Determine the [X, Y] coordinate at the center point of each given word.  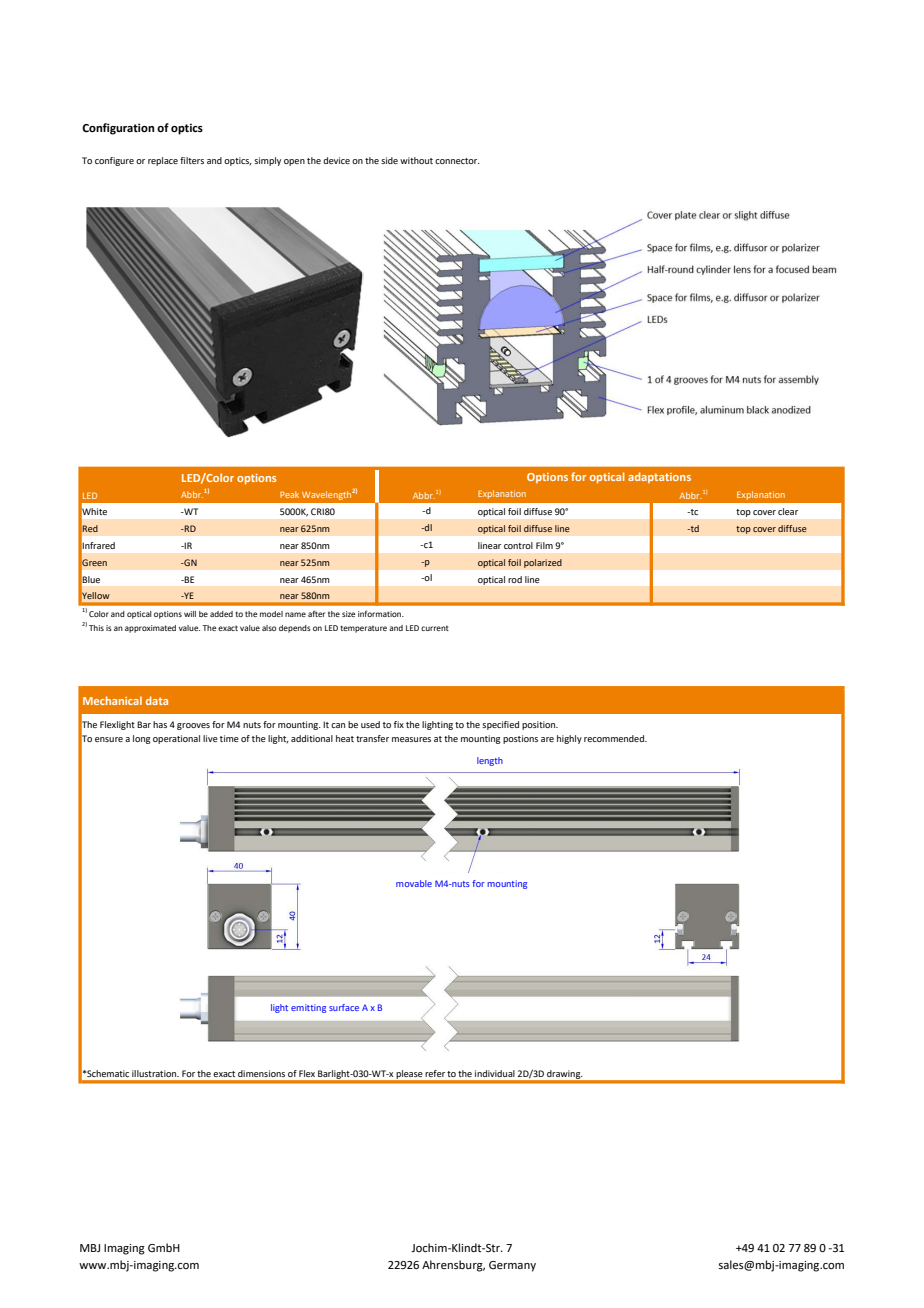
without [416, 160]
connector [457, 161]
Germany [512, 1266]
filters [192, 160]
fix [399, 724]
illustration [155, 1073]
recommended [615, 738]
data [157, 700]
